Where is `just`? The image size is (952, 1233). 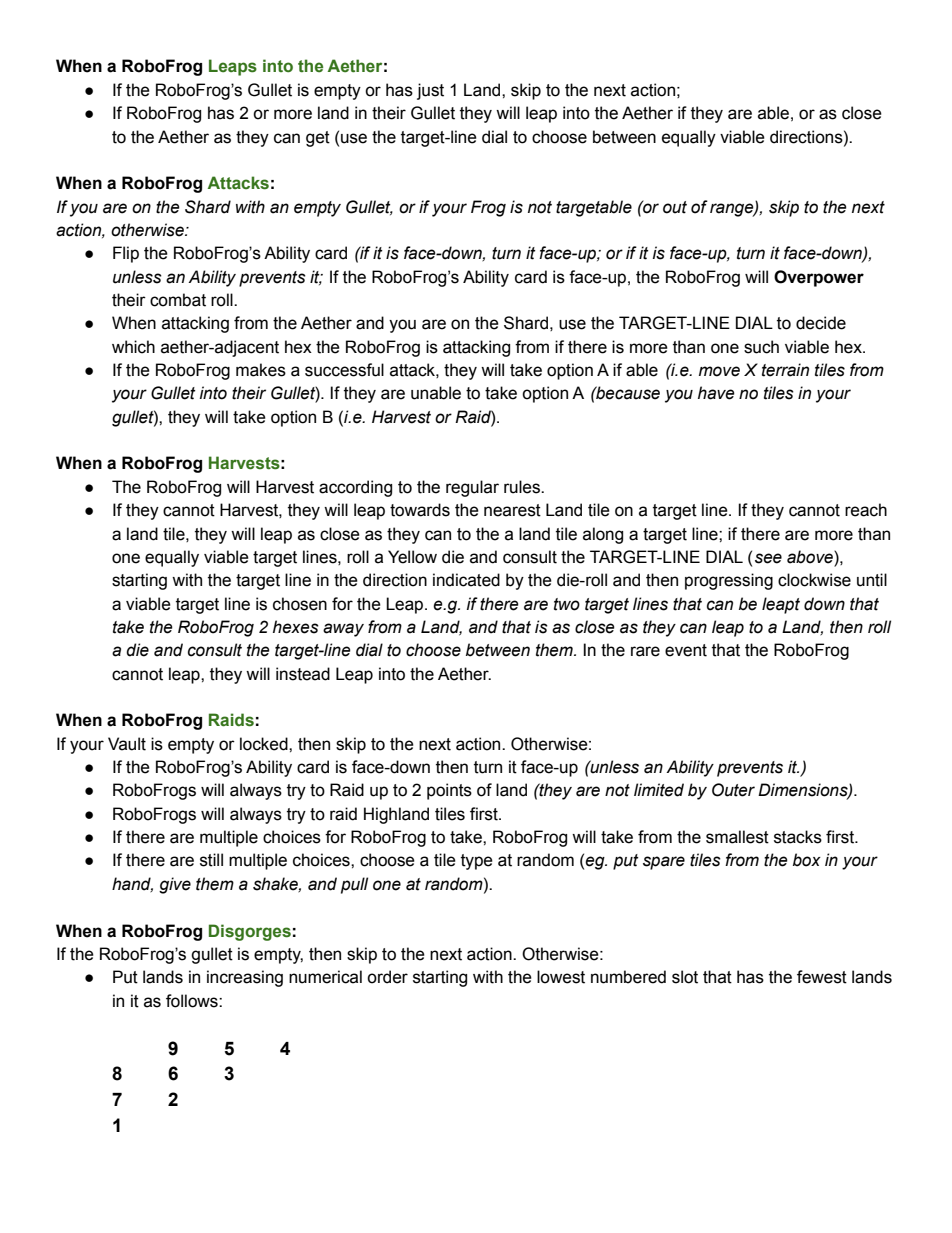 just is located at coordinates (430, 91).
